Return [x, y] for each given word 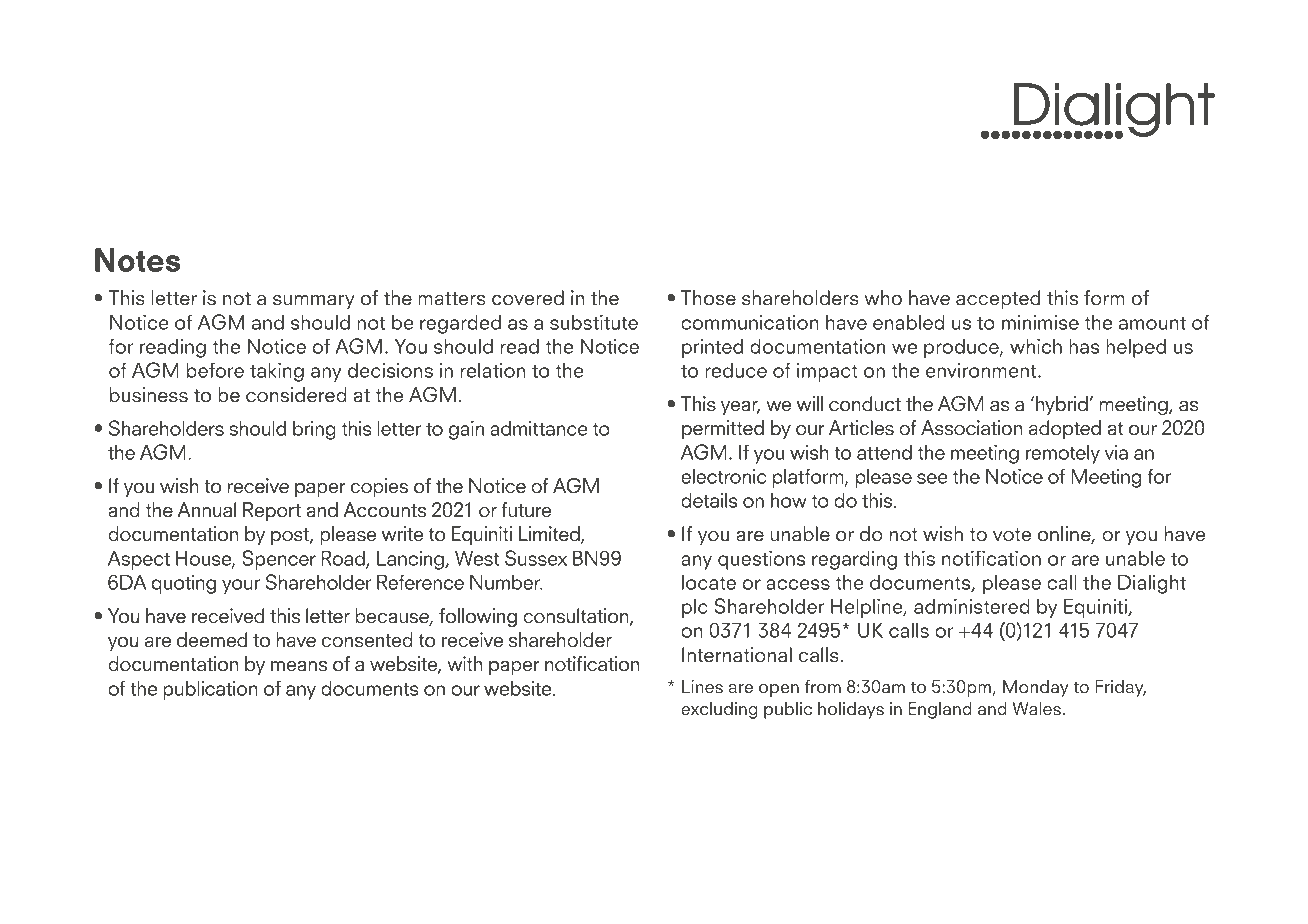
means [299, 666]
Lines [702, 687]
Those [708, 298]
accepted [998, 299]
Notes [137, 260]
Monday [1036, 688]
